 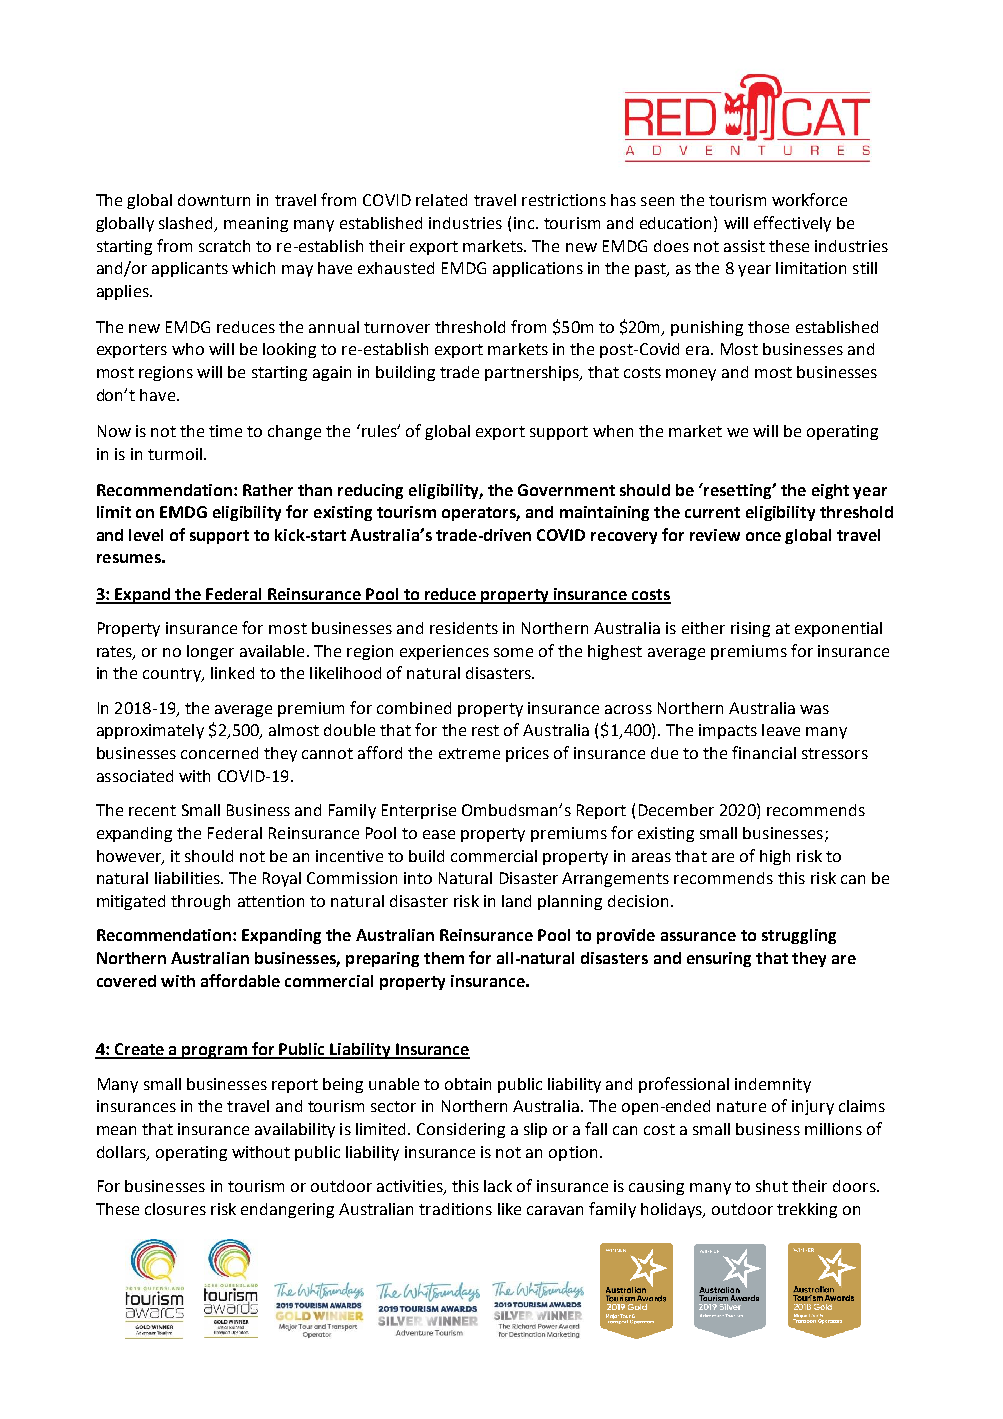 What do you see at coordinates (173, 675) in the screenshot?
I see `country` at bounding box center [173, 675].
